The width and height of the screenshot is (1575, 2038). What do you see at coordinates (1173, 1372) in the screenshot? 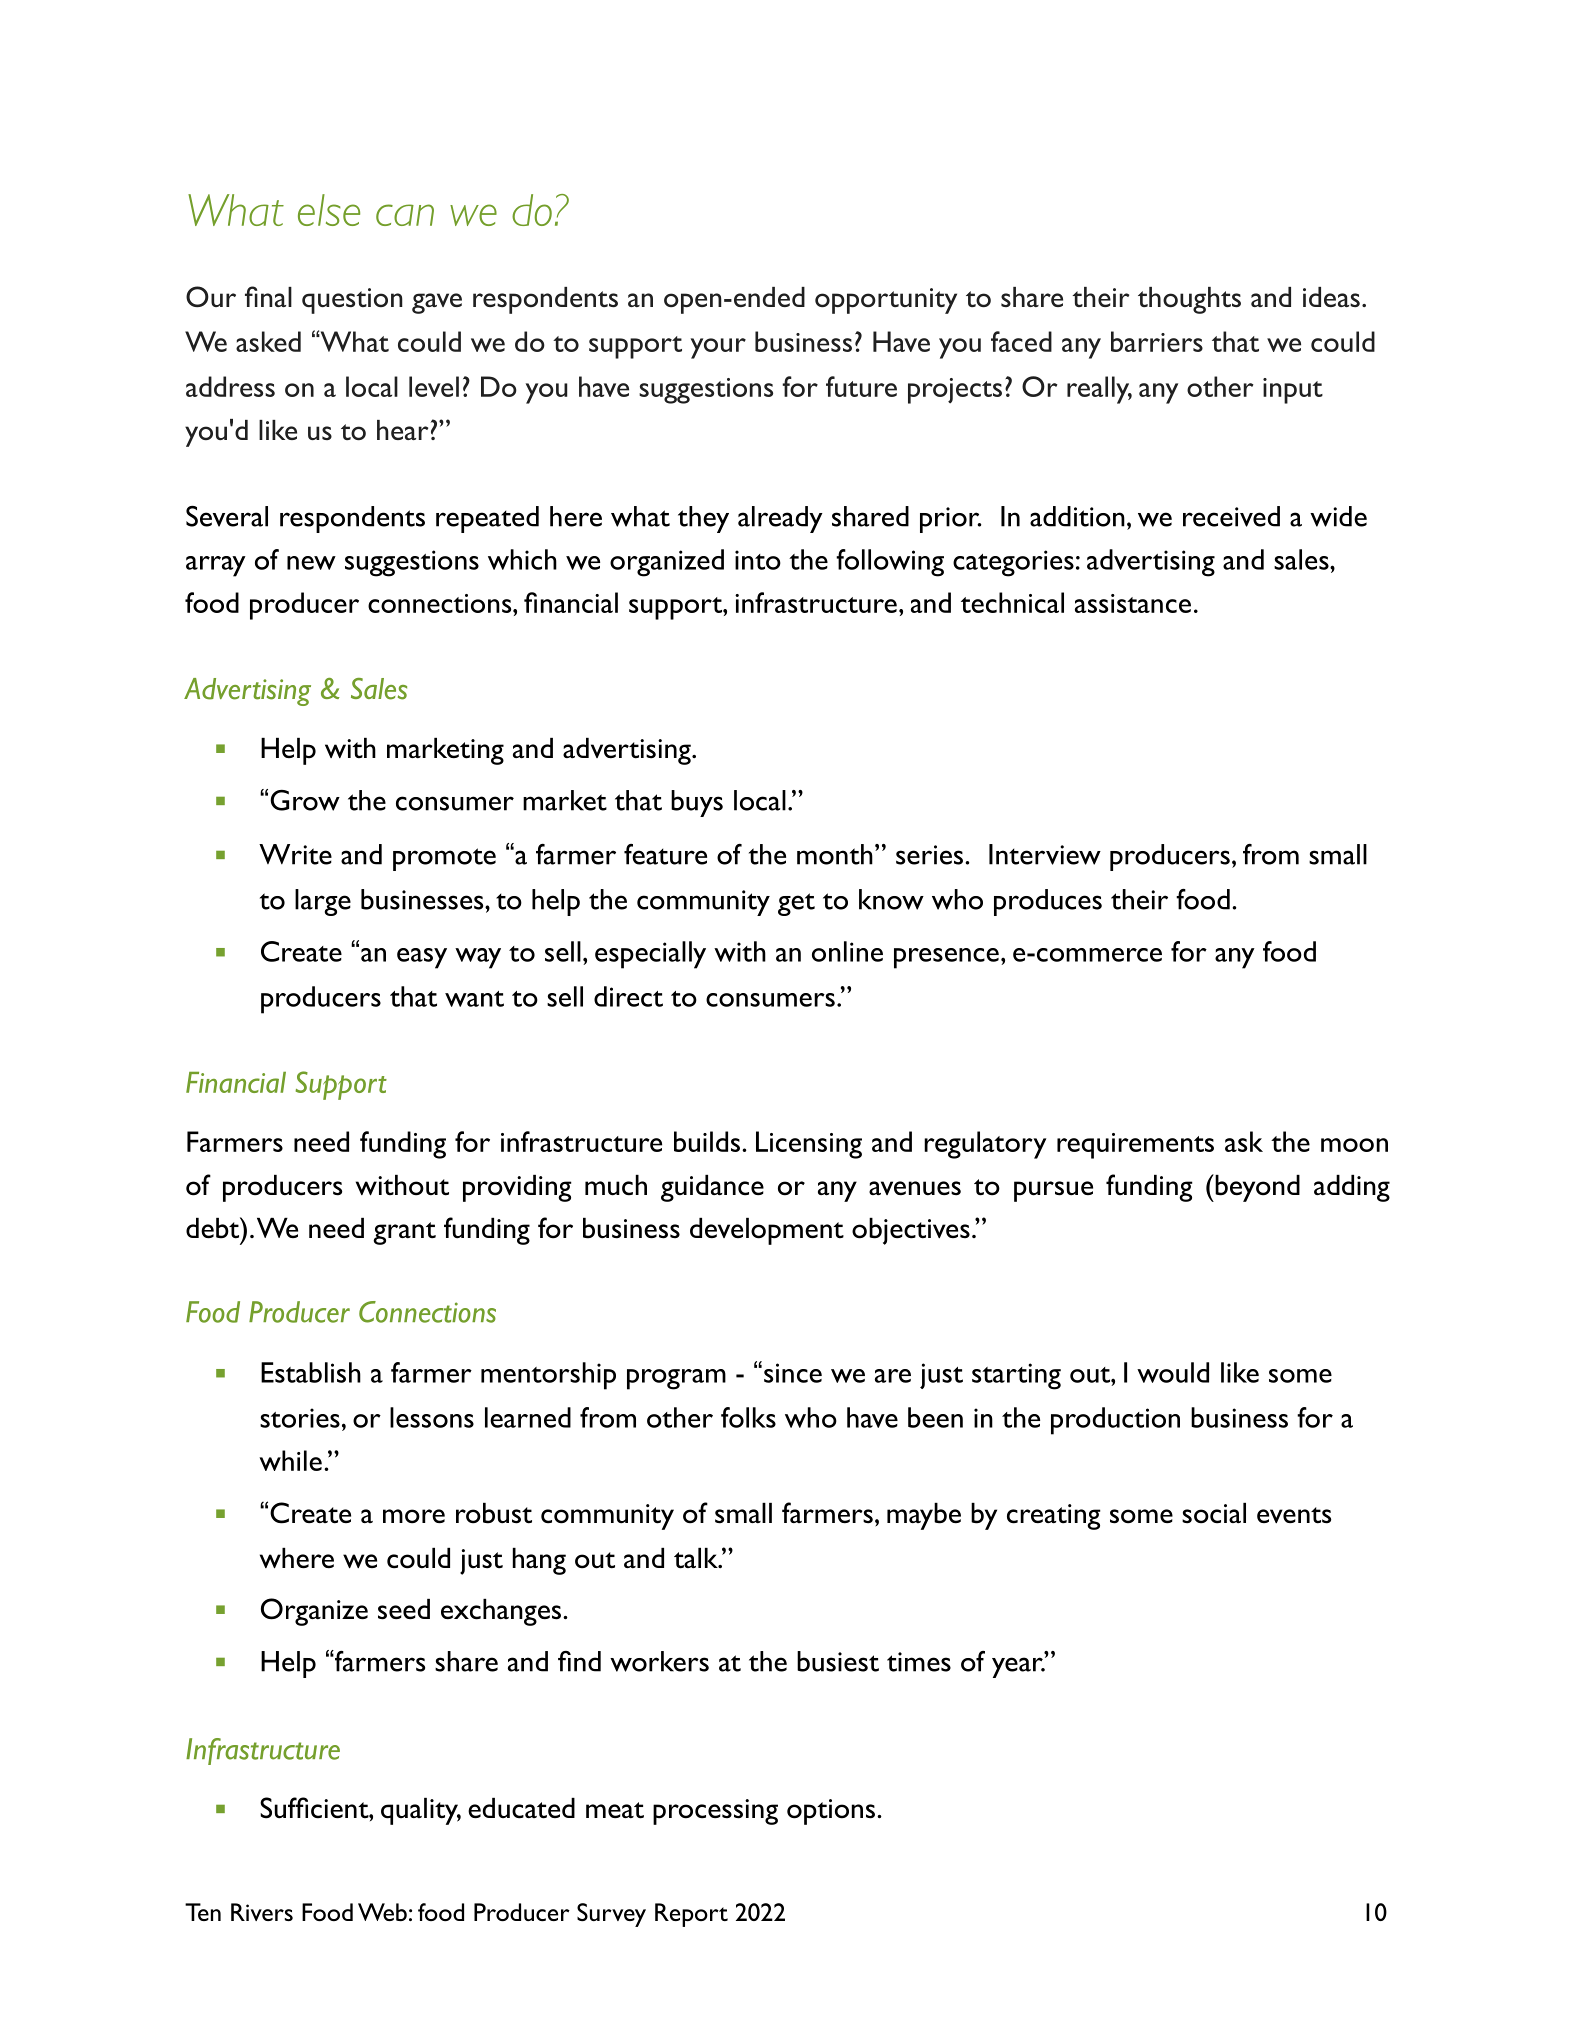
I see `would` at bounding box center [1173, 1372].
